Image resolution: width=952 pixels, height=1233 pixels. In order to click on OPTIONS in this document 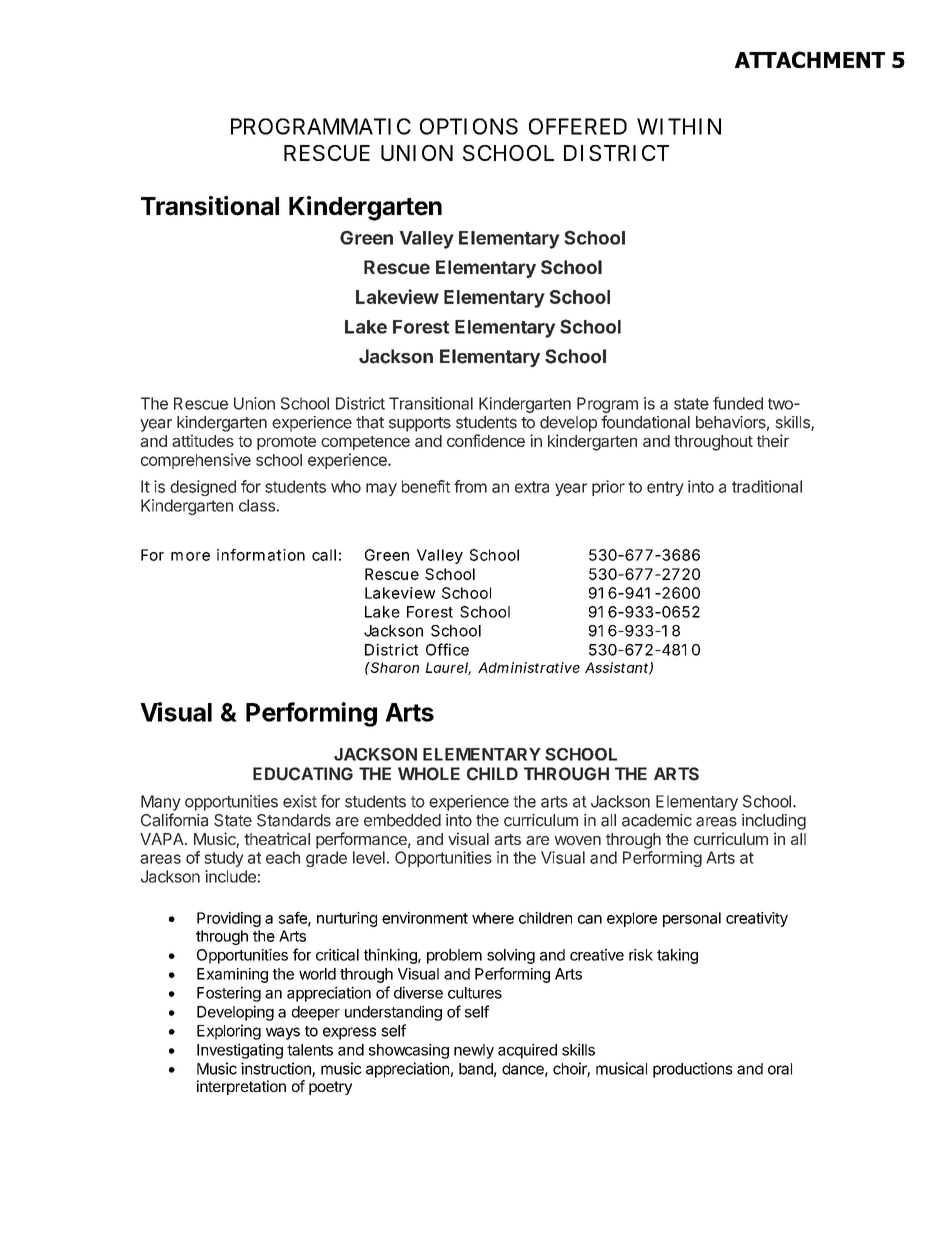, I will do `click(469, 126)`.
